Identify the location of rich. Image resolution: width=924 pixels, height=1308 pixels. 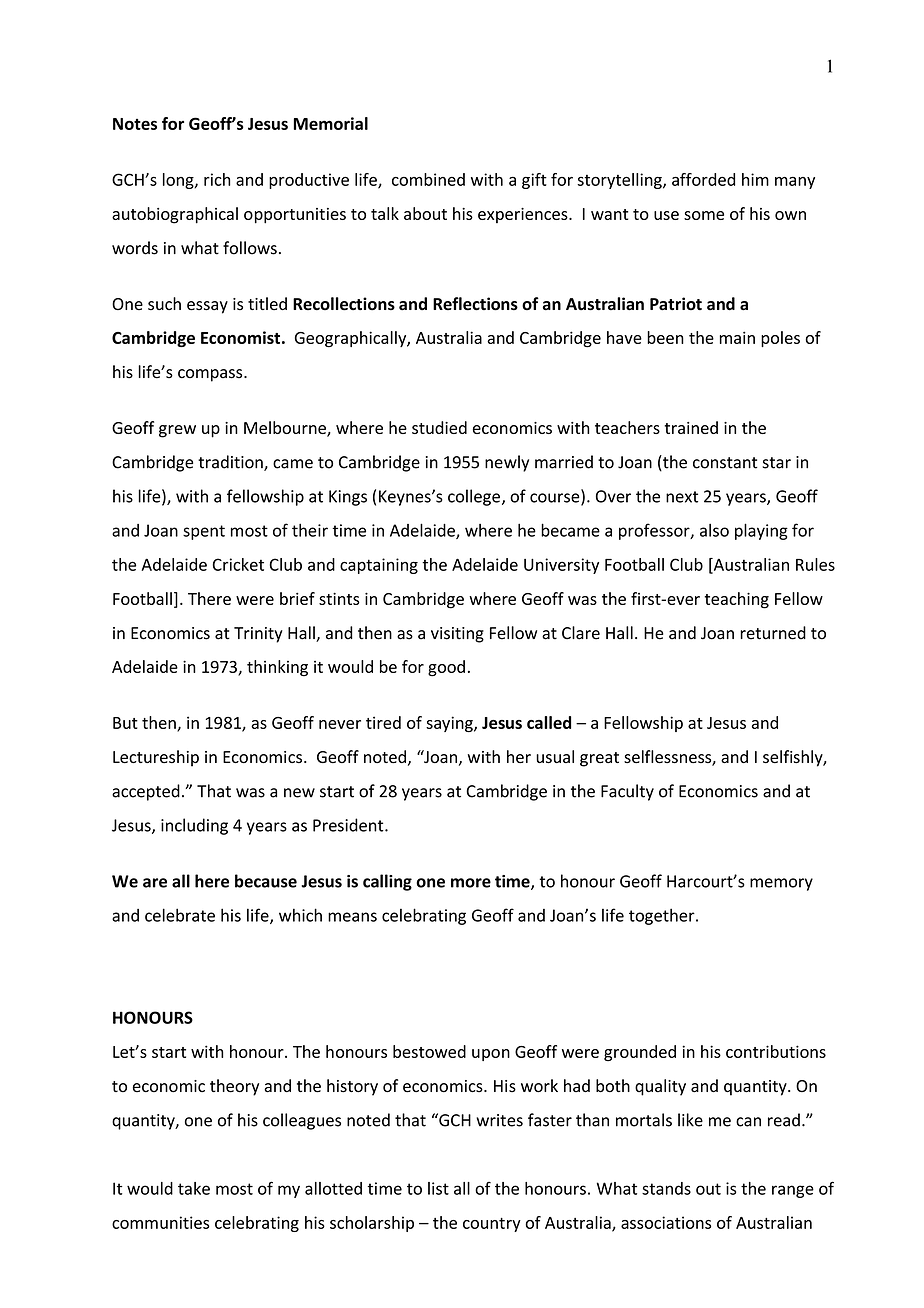
(217, 179).
